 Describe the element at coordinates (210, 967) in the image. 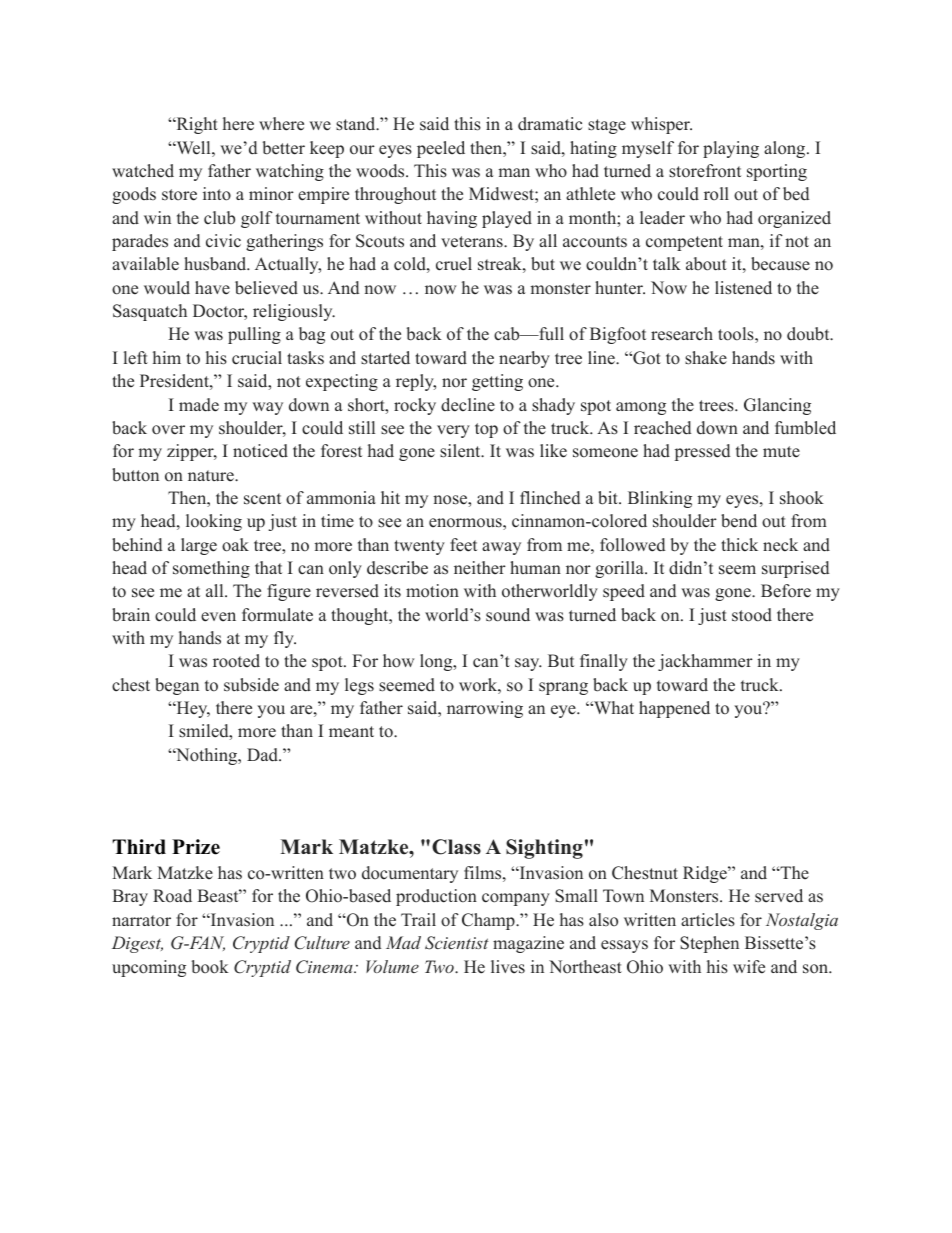

I see `book` at that location.
